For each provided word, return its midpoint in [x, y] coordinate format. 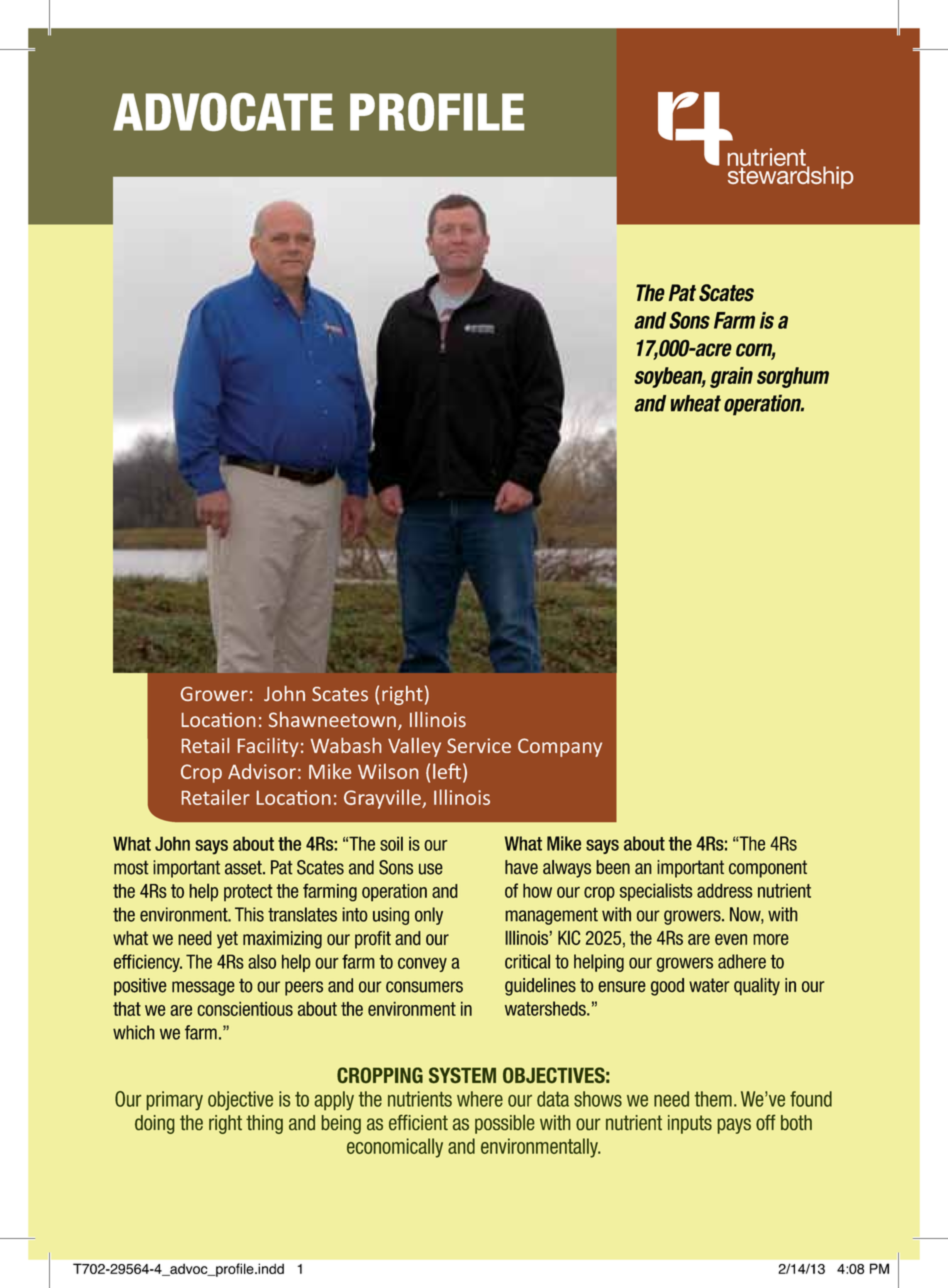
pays [734, 1126]
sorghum [793, 377]
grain [731, 377]
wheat [696, 403]
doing [155, 1124]
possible [505, 1124]
